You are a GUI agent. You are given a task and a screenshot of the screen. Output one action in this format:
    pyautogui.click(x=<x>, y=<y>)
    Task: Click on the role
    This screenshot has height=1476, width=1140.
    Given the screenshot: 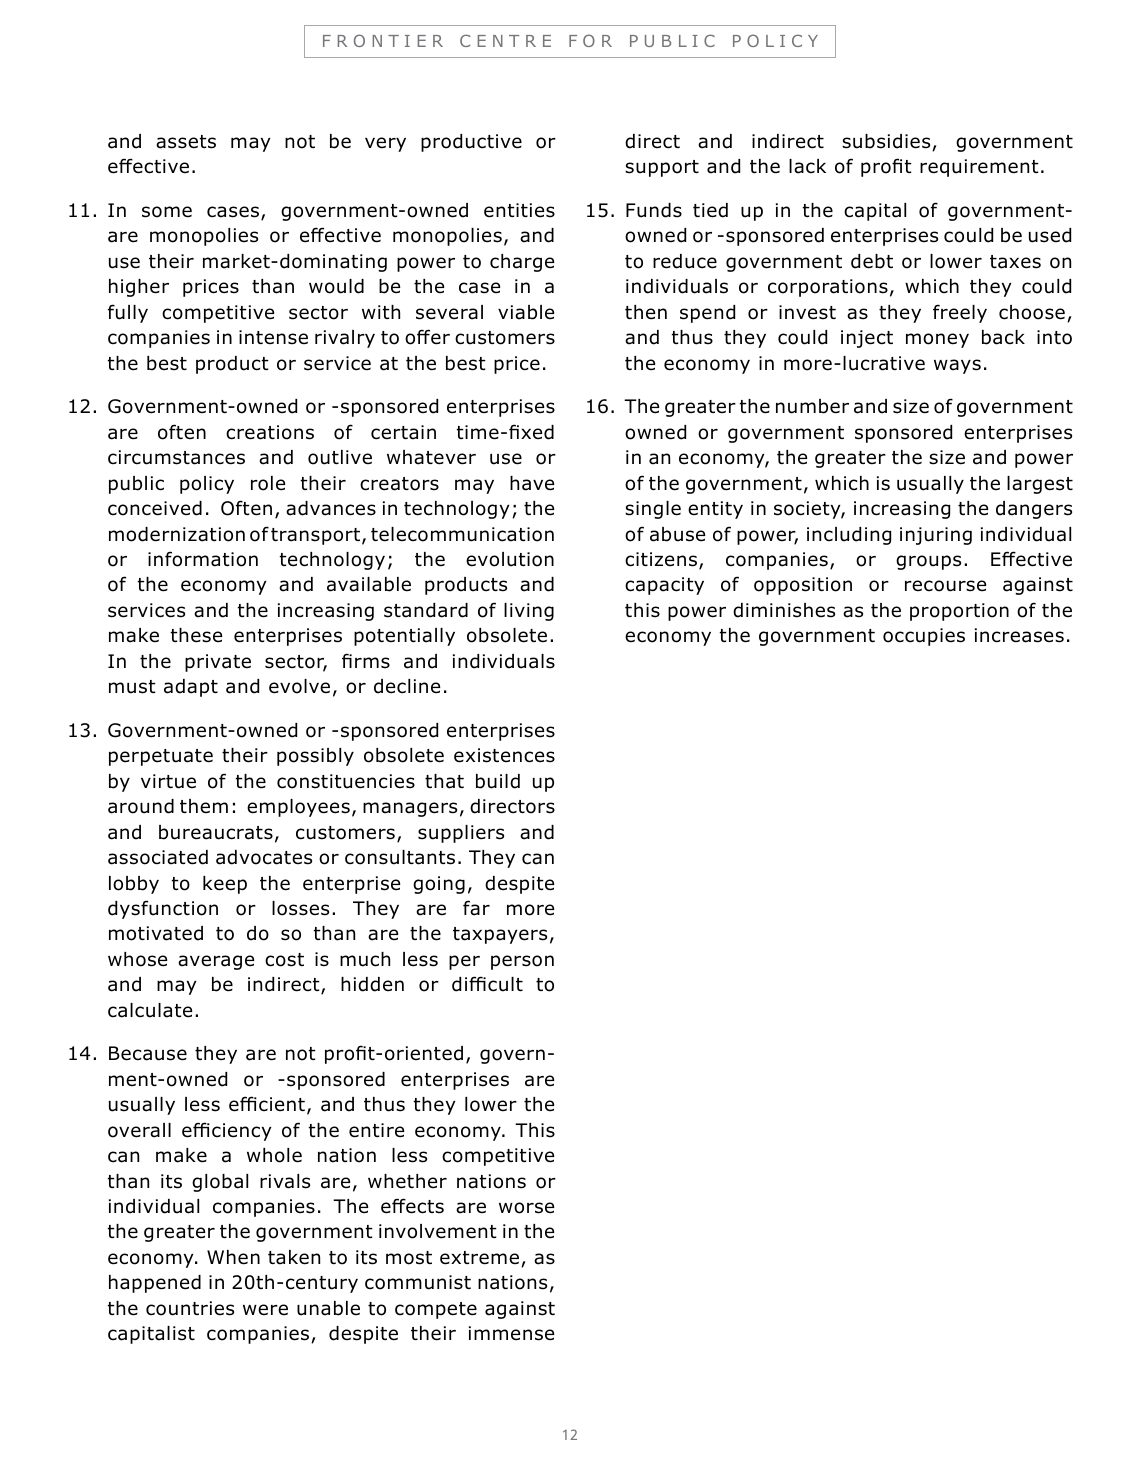 What is the action you would take?
    pyautogui.click(x=268, y=483)
